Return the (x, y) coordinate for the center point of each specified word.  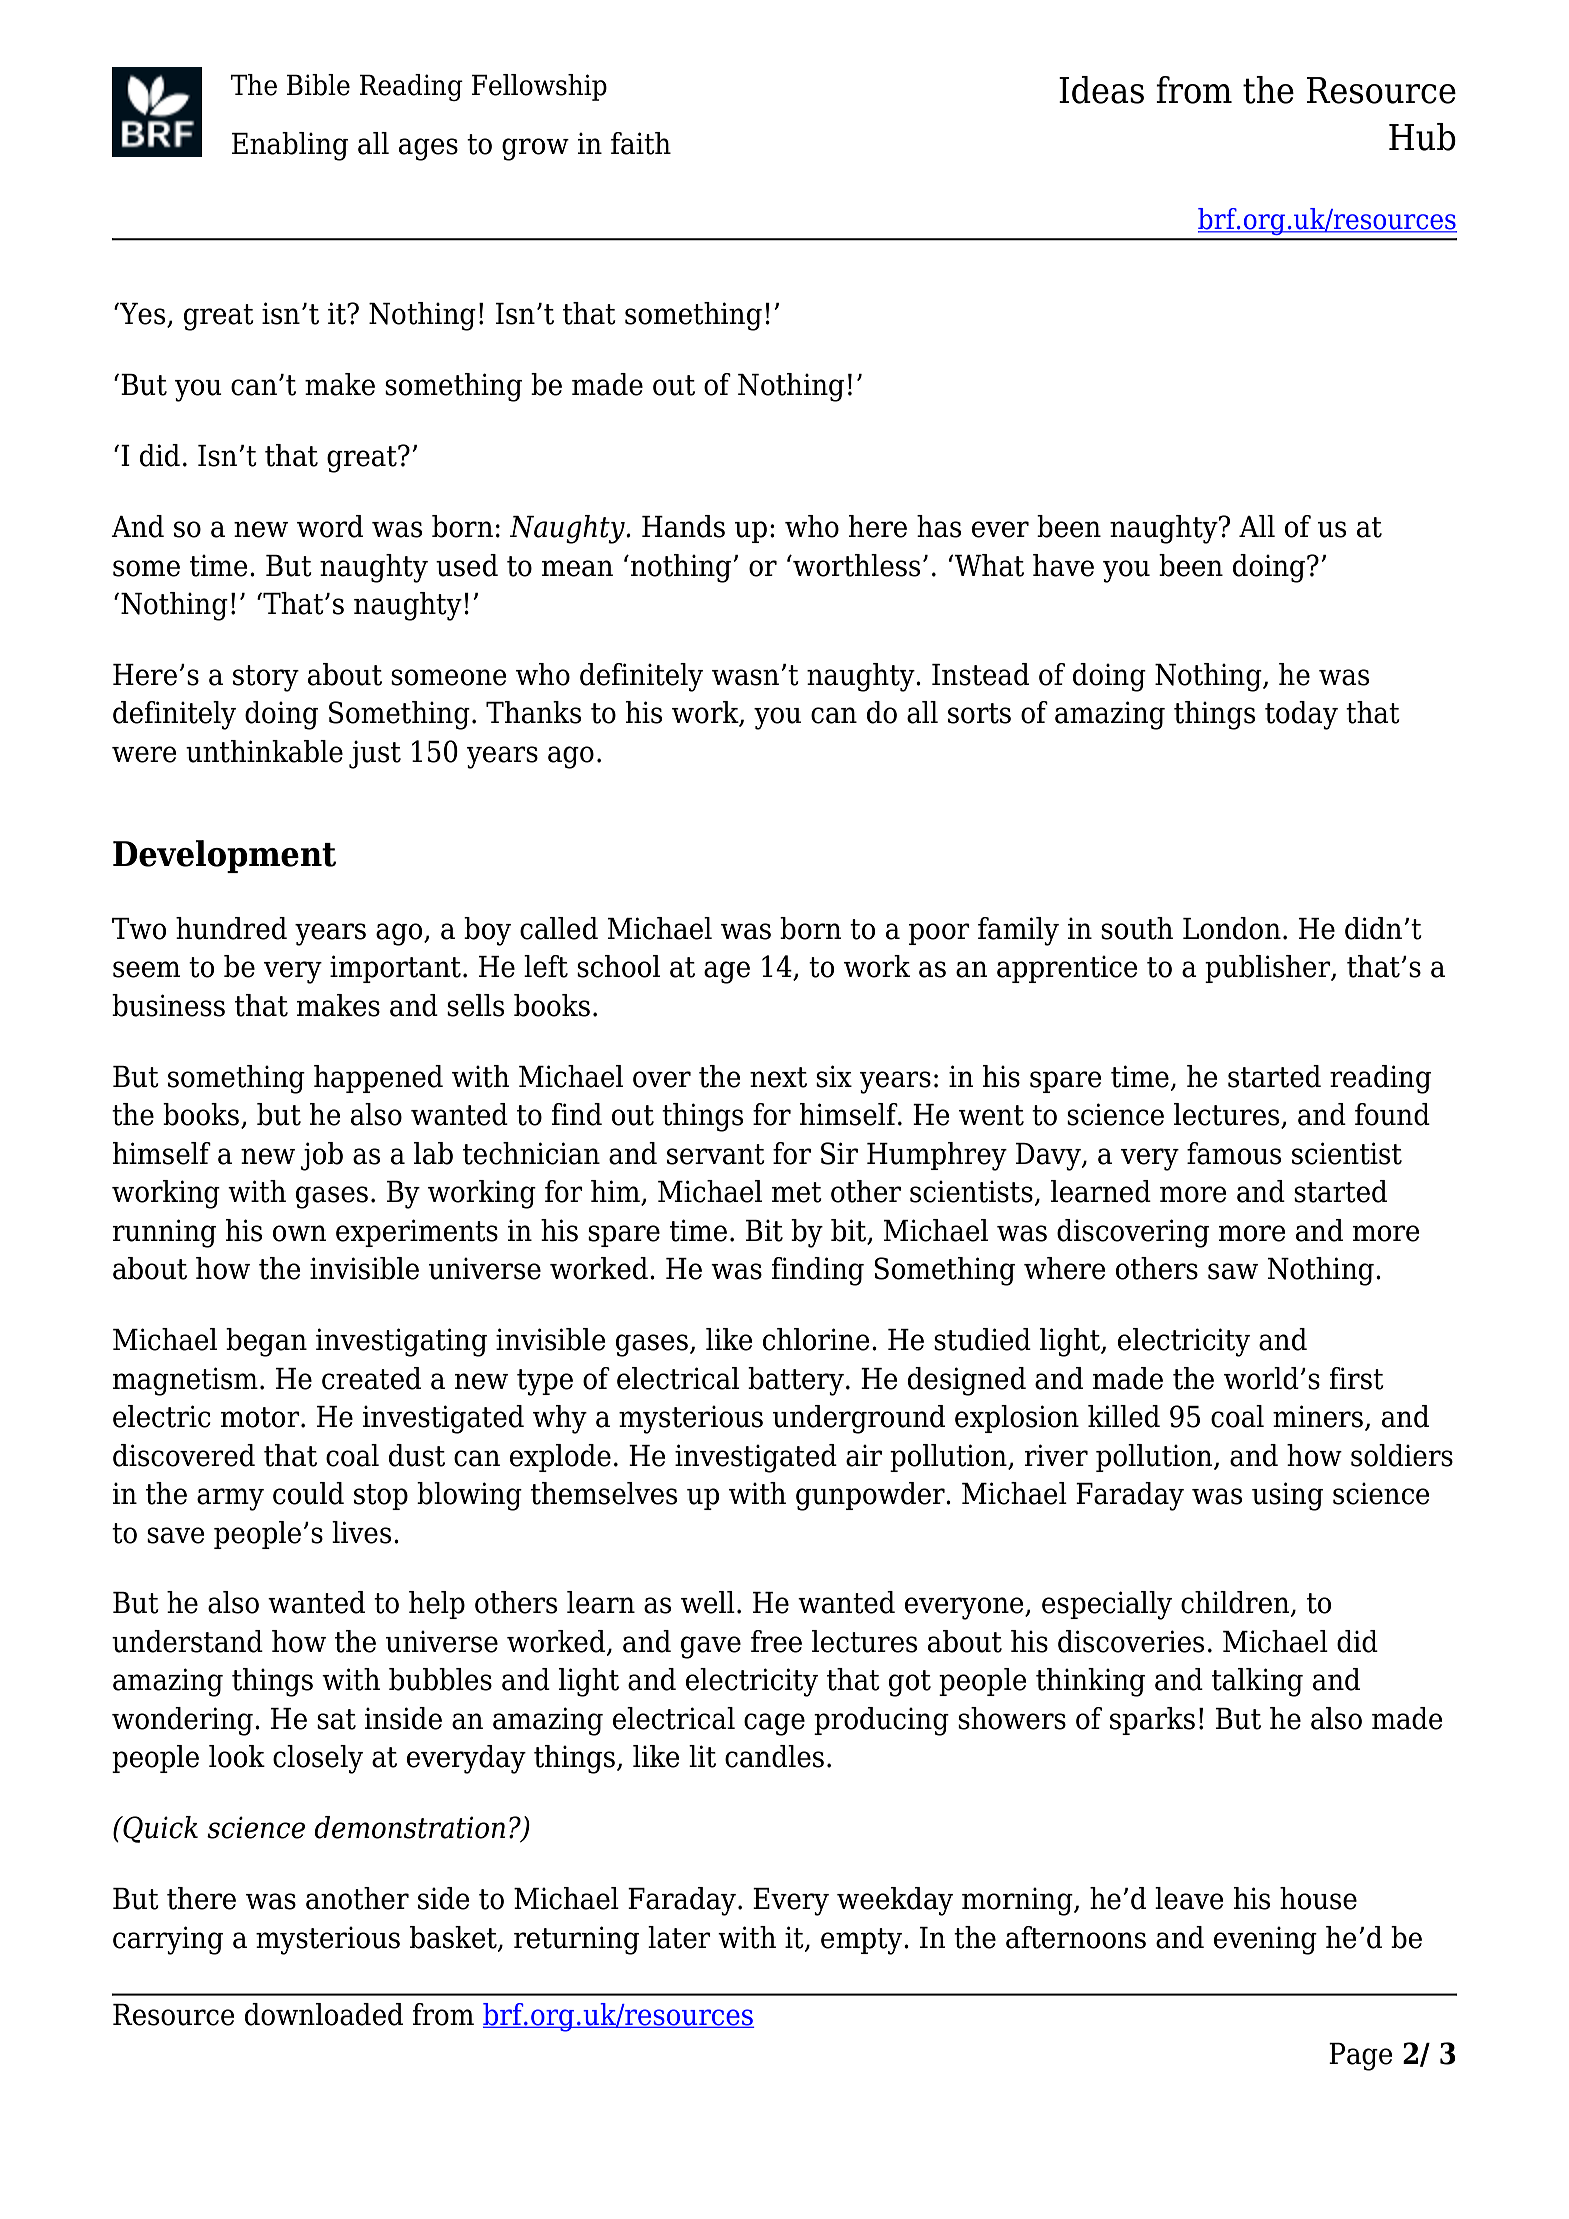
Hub (1422, 137)
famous (1234, 1153)
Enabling (290, 146)
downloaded (324, 2014)
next (778, 1077)
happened (378, 1079)
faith (641, 143)
